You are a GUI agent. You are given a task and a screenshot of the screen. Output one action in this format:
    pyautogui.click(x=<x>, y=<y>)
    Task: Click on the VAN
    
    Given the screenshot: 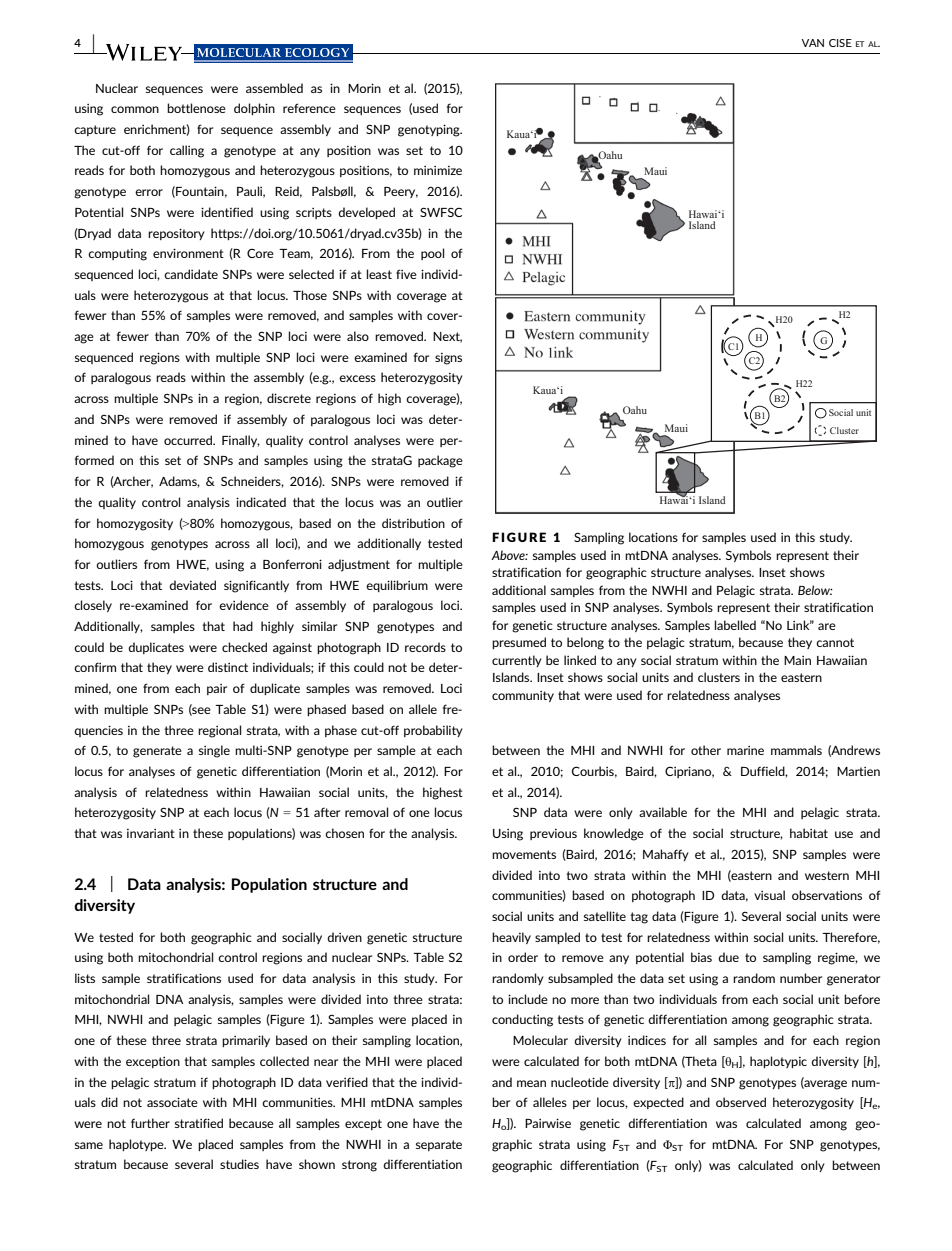 What is the action you would take?
    pyautogui.click(x=812, y=43)
